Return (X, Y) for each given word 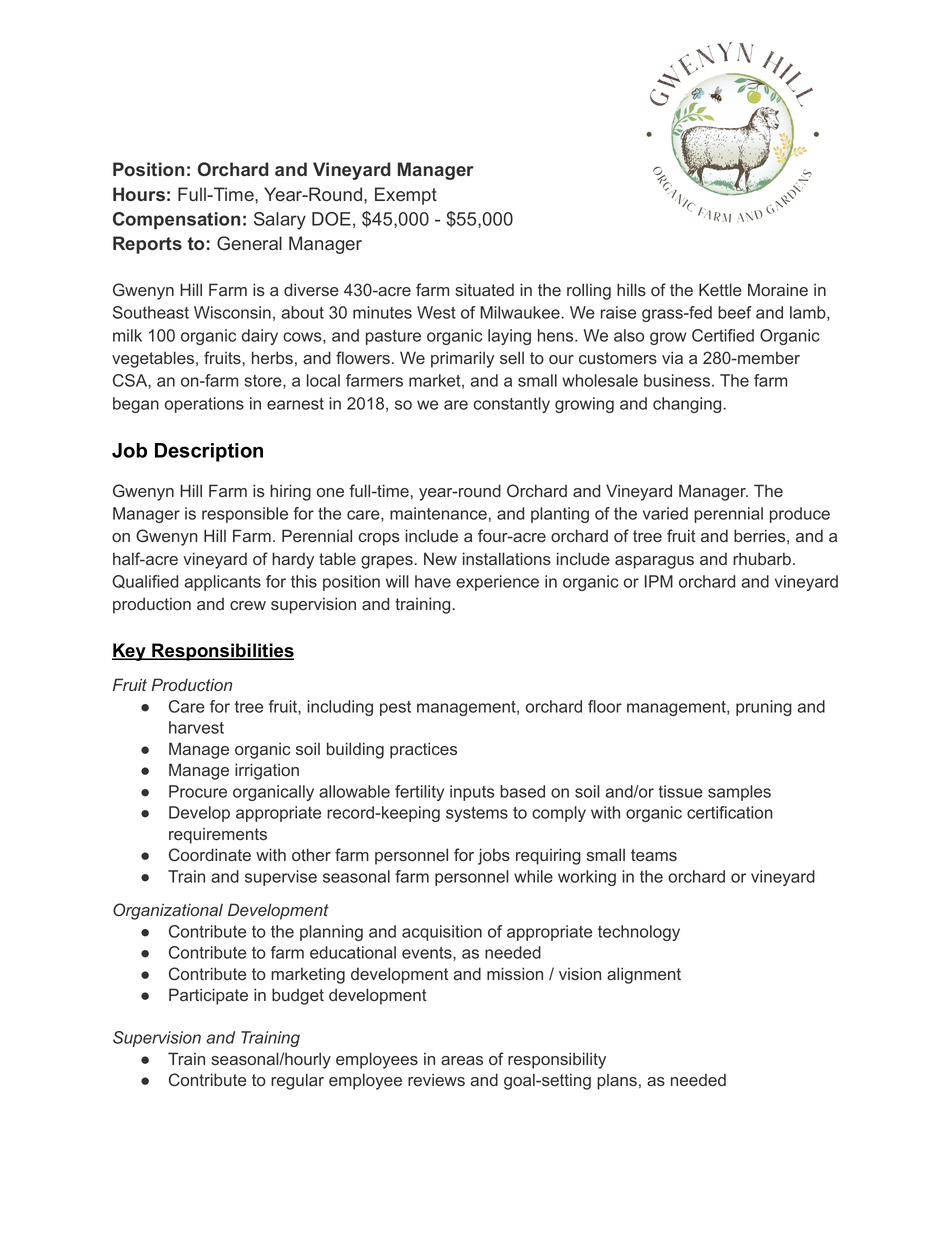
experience (497, 583)
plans (617, 1082)
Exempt (406, 196)
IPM (659, 581)
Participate (208, 996)
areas (462, 1061)
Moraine (778, 289)
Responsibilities (222, 652)
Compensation (176, 221)
